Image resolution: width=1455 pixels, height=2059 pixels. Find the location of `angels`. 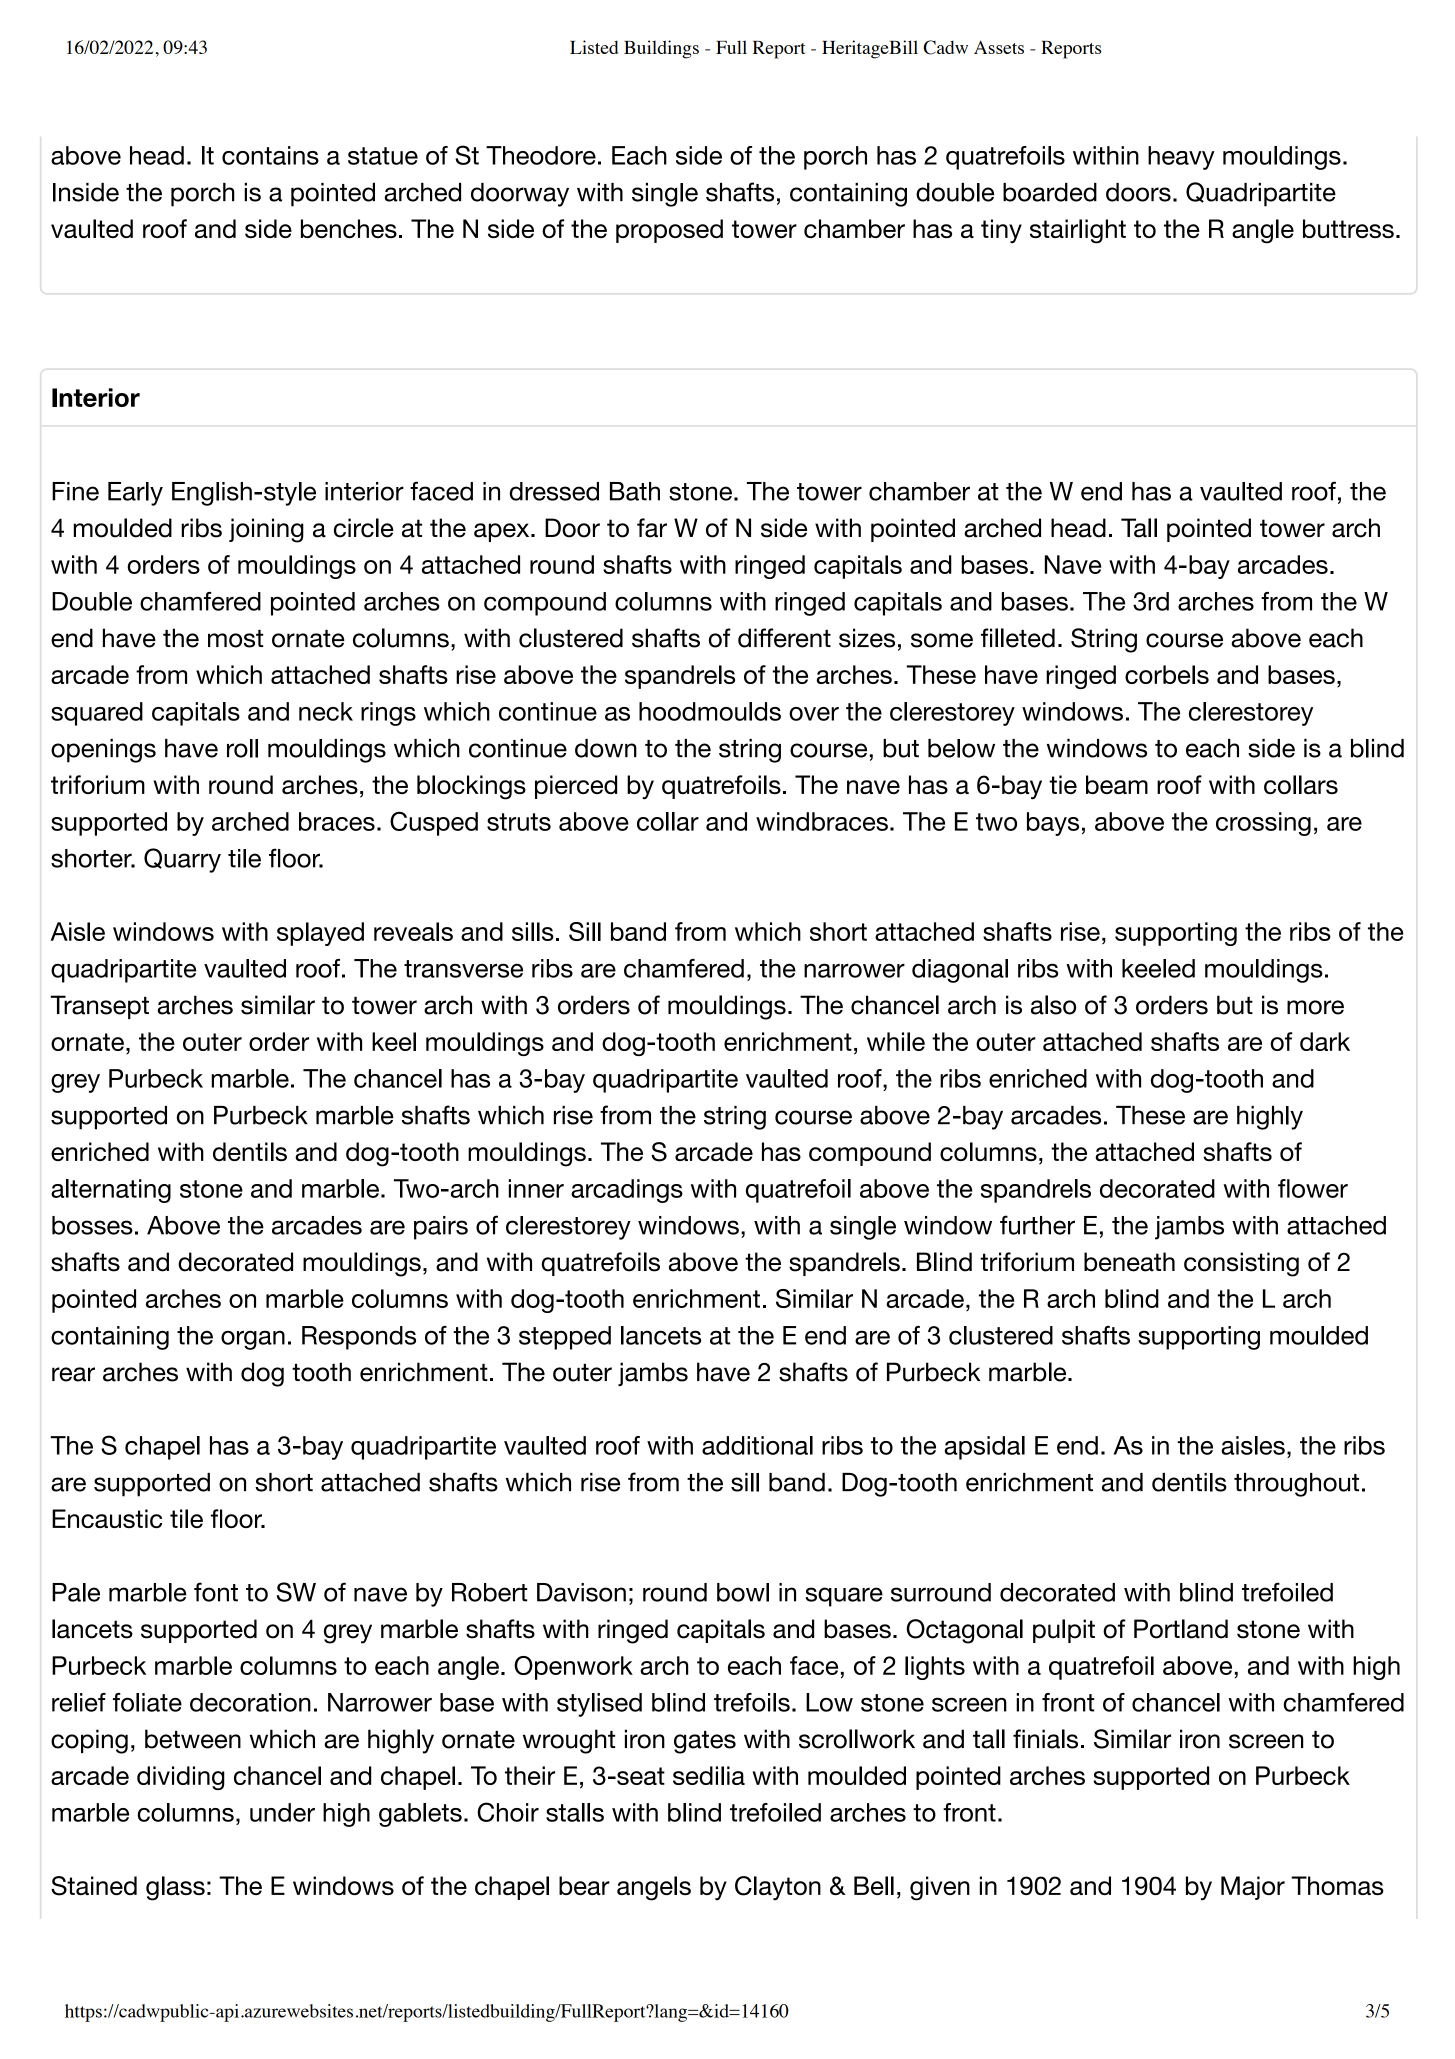

angels is located at coordinates (654, 1888).
